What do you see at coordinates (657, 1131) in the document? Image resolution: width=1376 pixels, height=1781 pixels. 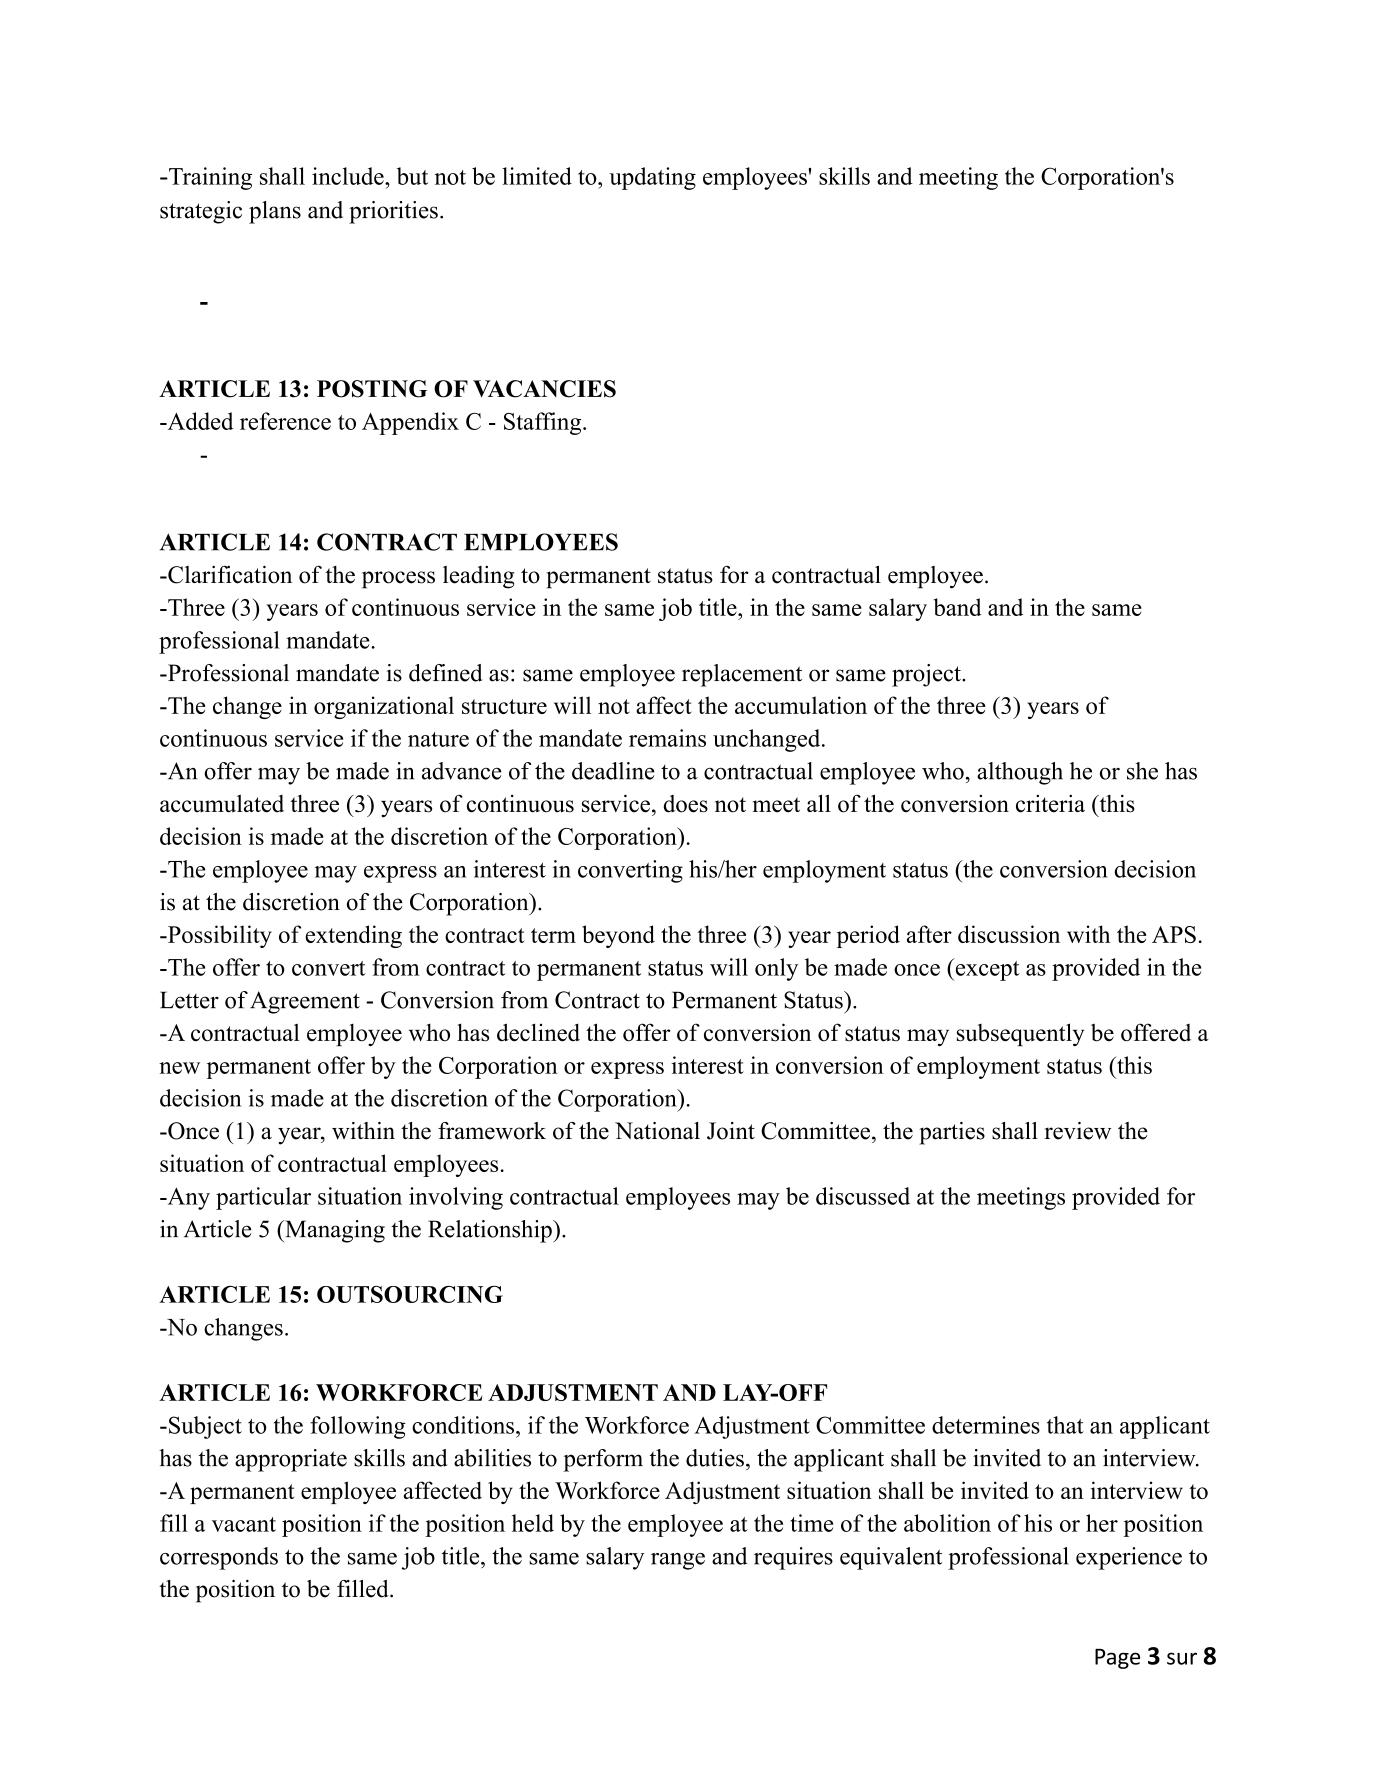 I see `National` at bounding box center [657, 1131].
